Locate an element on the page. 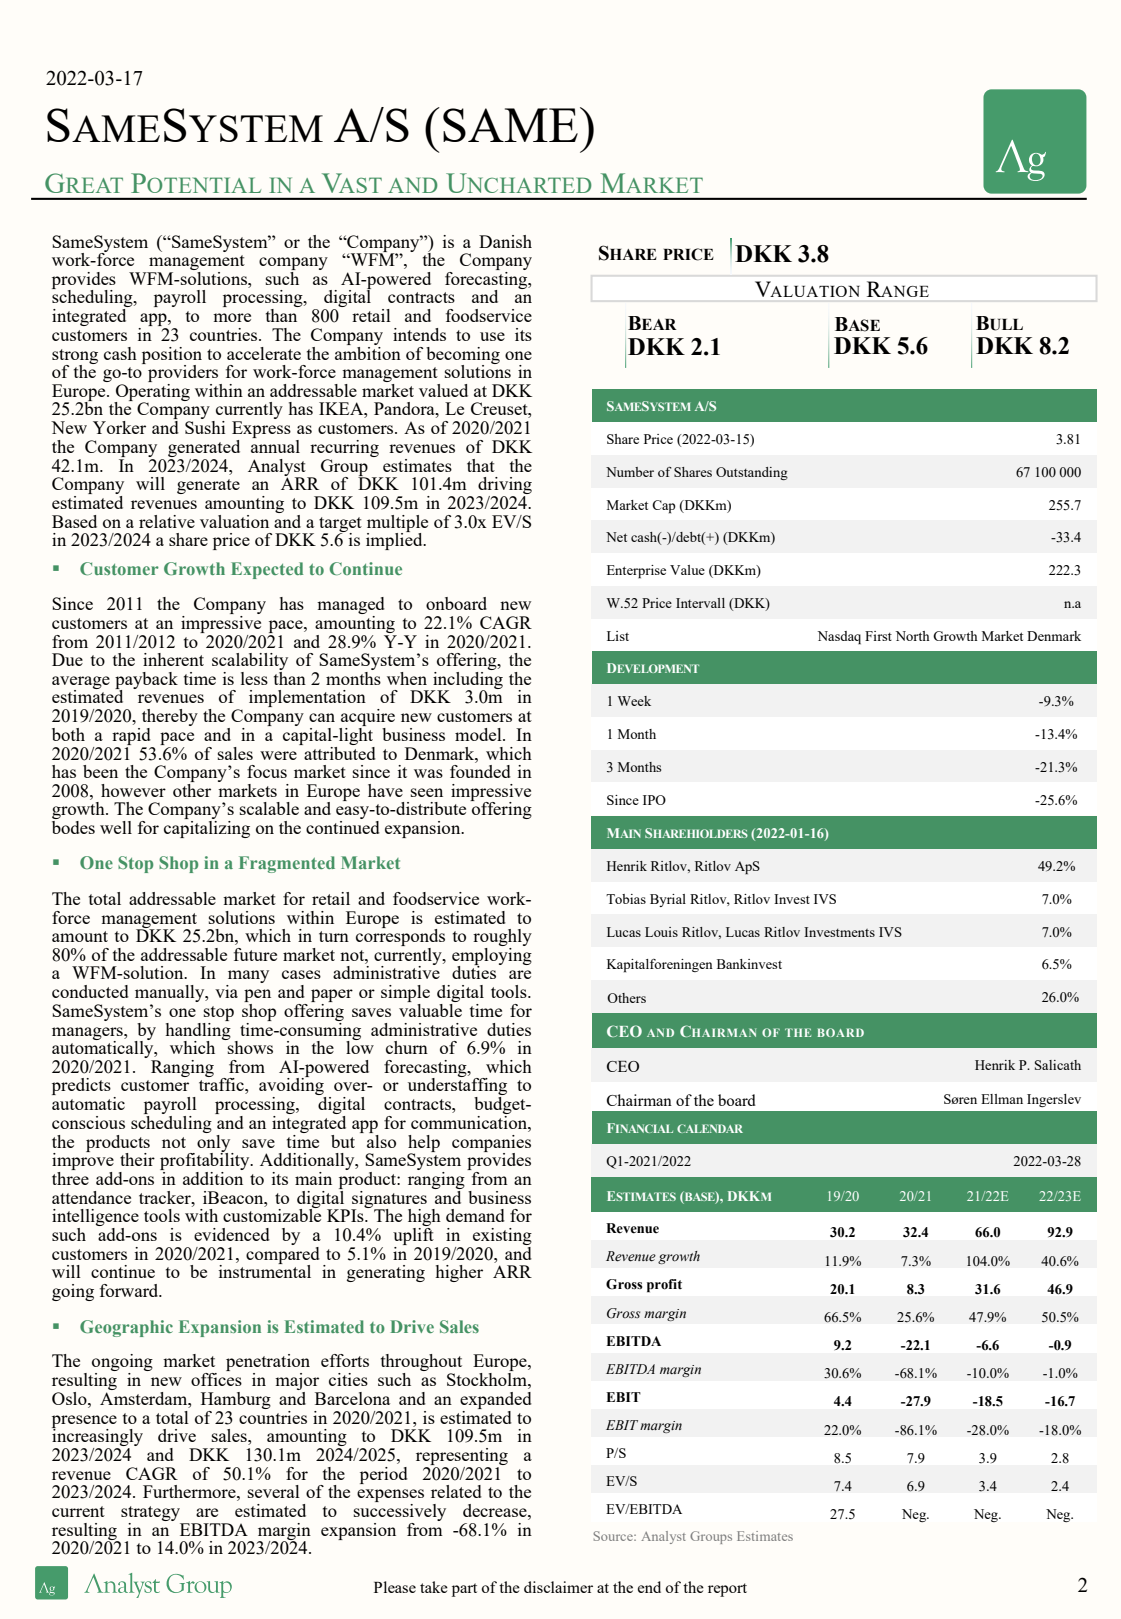  tracker is located at coordinates (166, 1197).
